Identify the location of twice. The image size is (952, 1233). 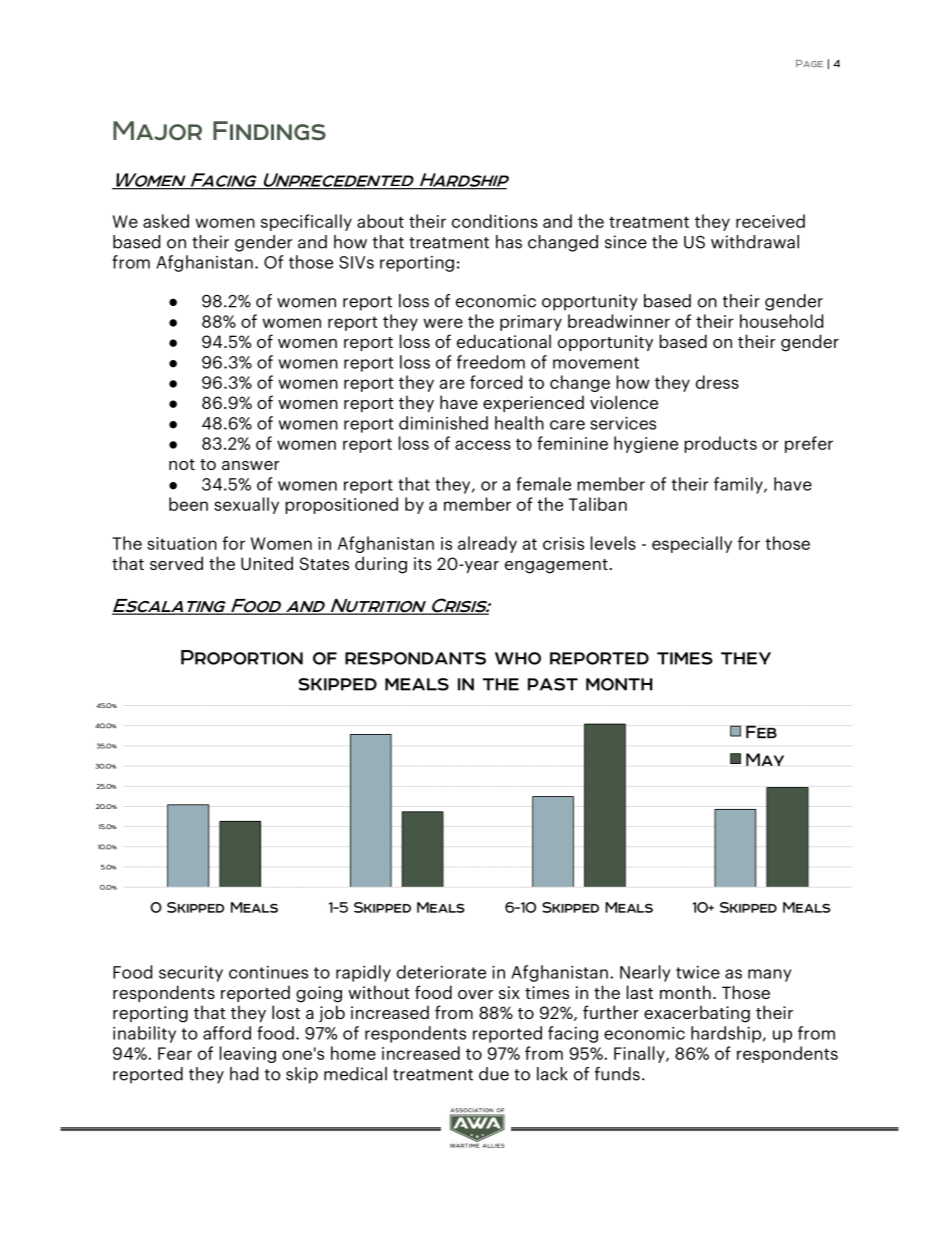
(698, 972).
